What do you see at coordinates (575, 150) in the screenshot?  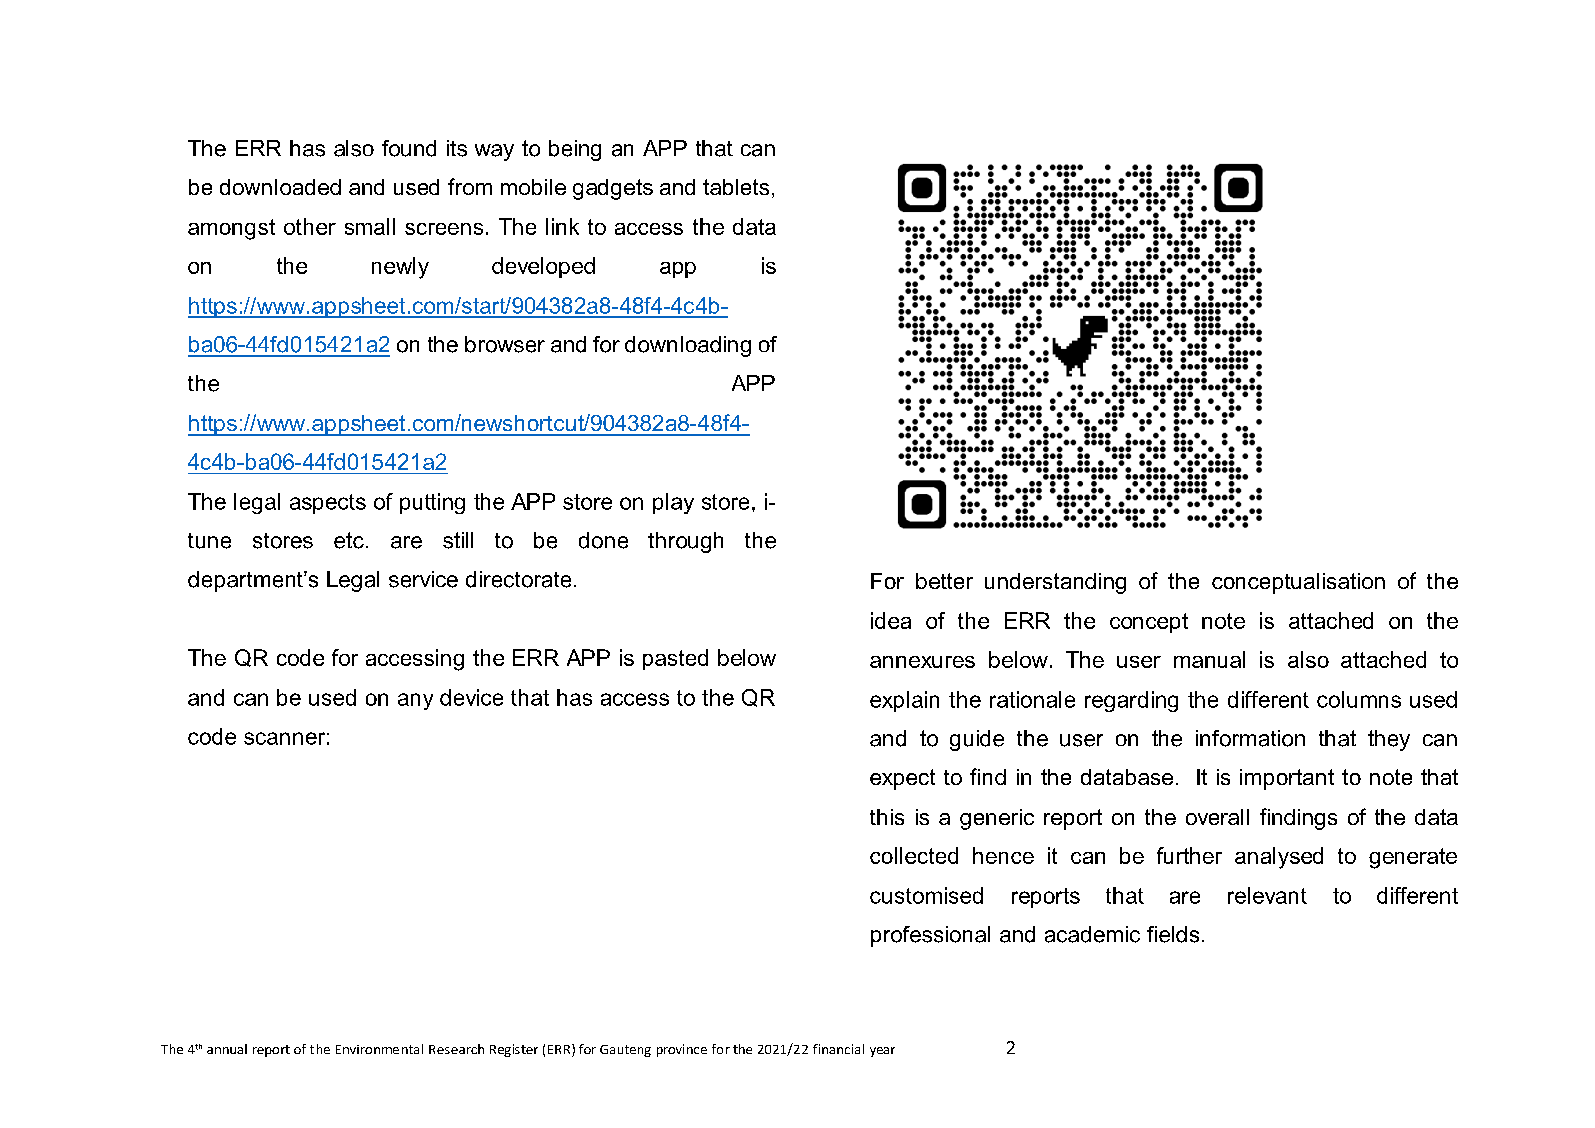 I see `being` at bounding box center [575, 150].
